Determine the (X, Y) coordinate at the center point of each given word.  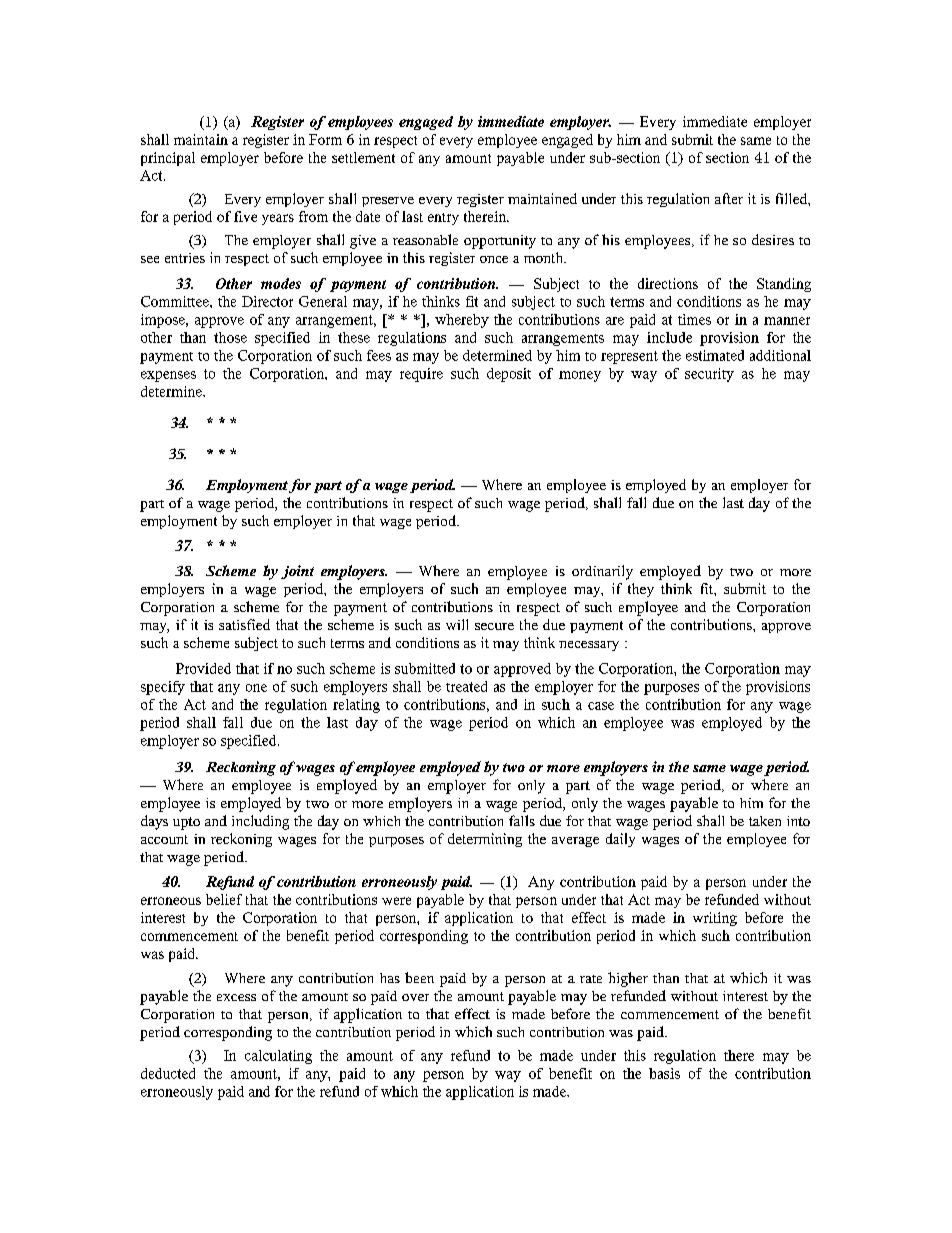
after (729, 198)
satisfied (244, 624)
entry (443, 219)
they (641, 590)
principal (168, 159)
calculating (278, 1057)
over (415, 997)
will (457, 624)
